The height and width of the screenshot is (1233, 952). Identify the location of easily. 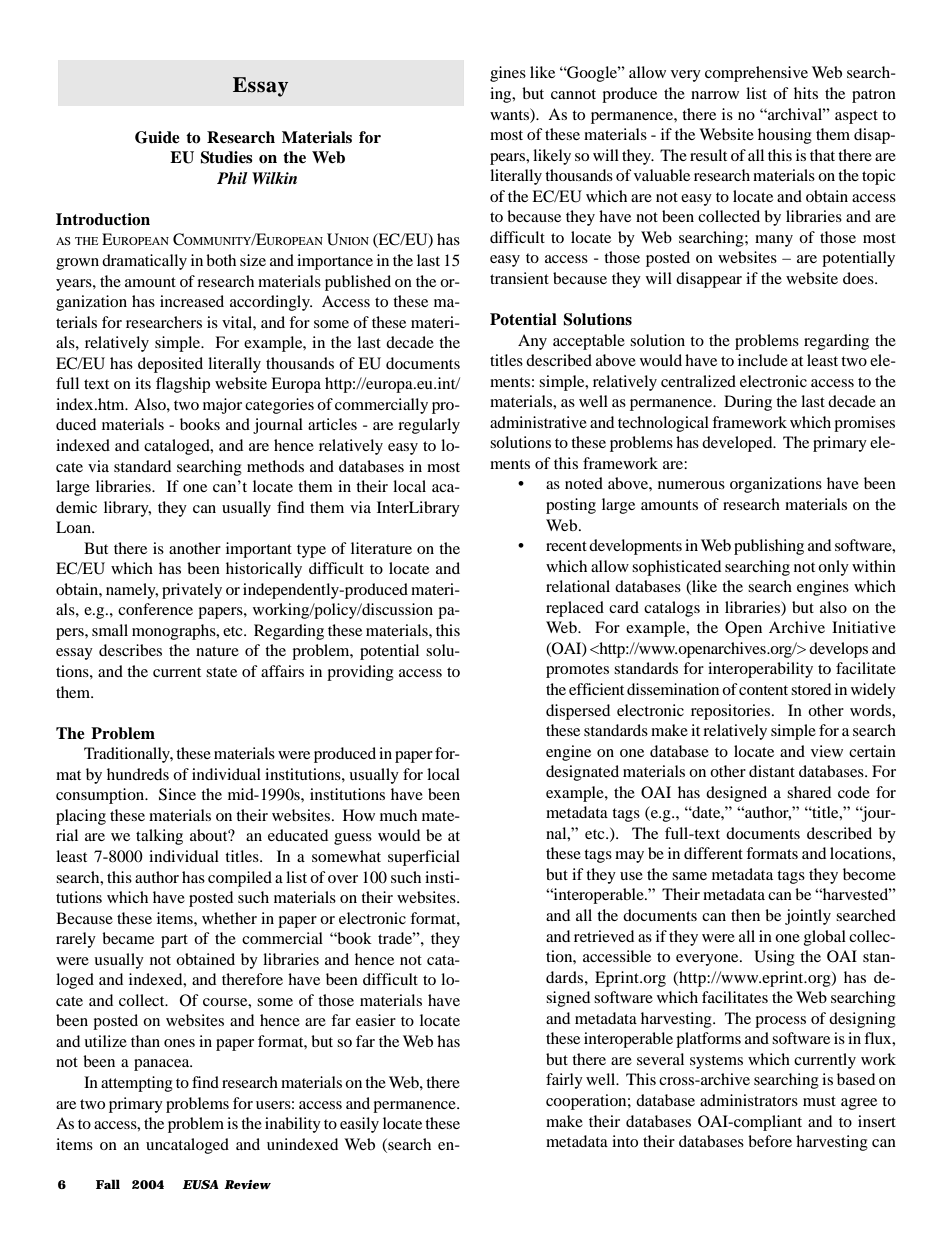
(359, 1125).
